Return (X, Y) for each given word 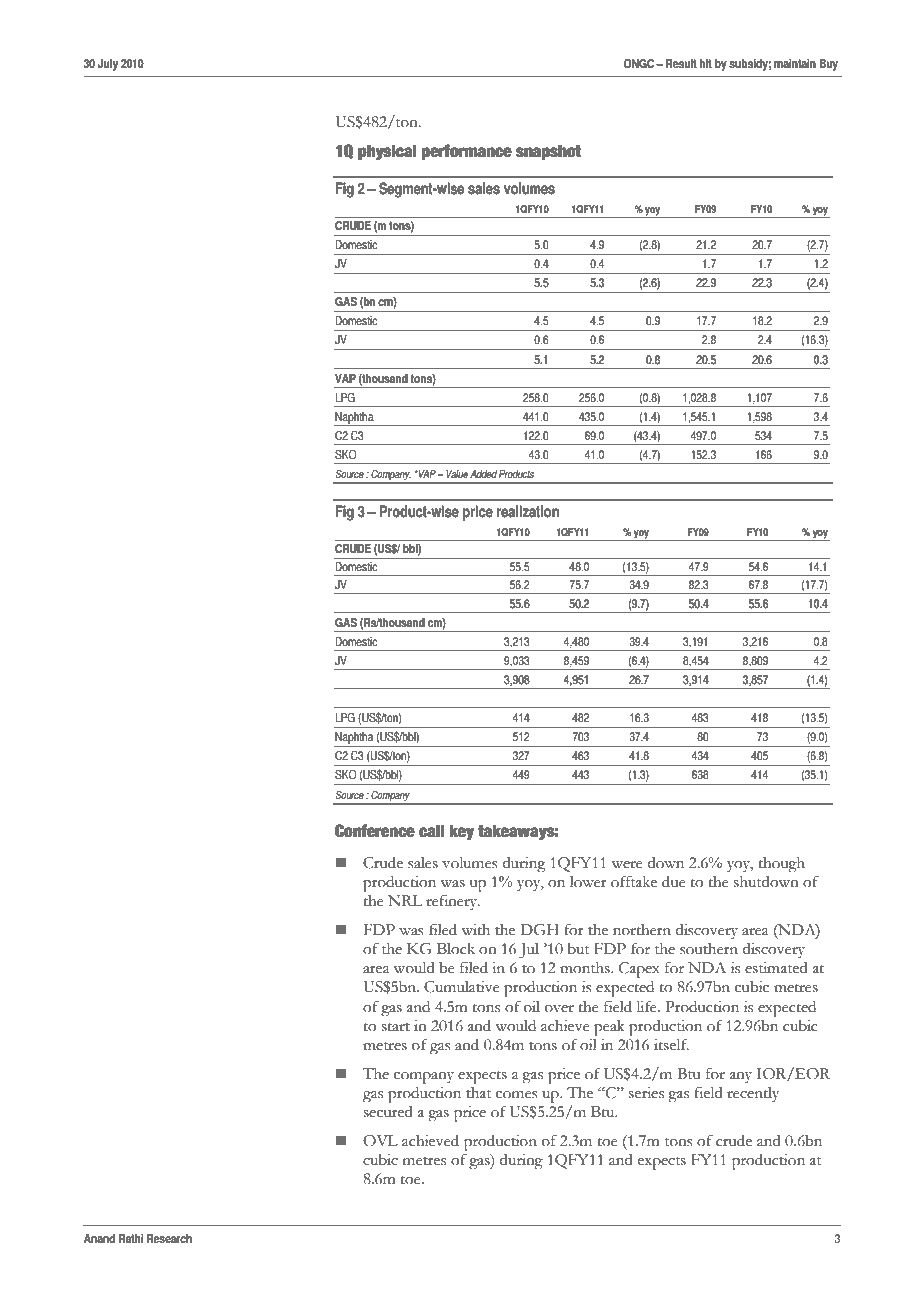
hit (706, 64)
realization (528, 511)
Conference (375, 831)
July (107, 65)
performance (467, 152)
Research (169, 1239)
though (782, 865)
